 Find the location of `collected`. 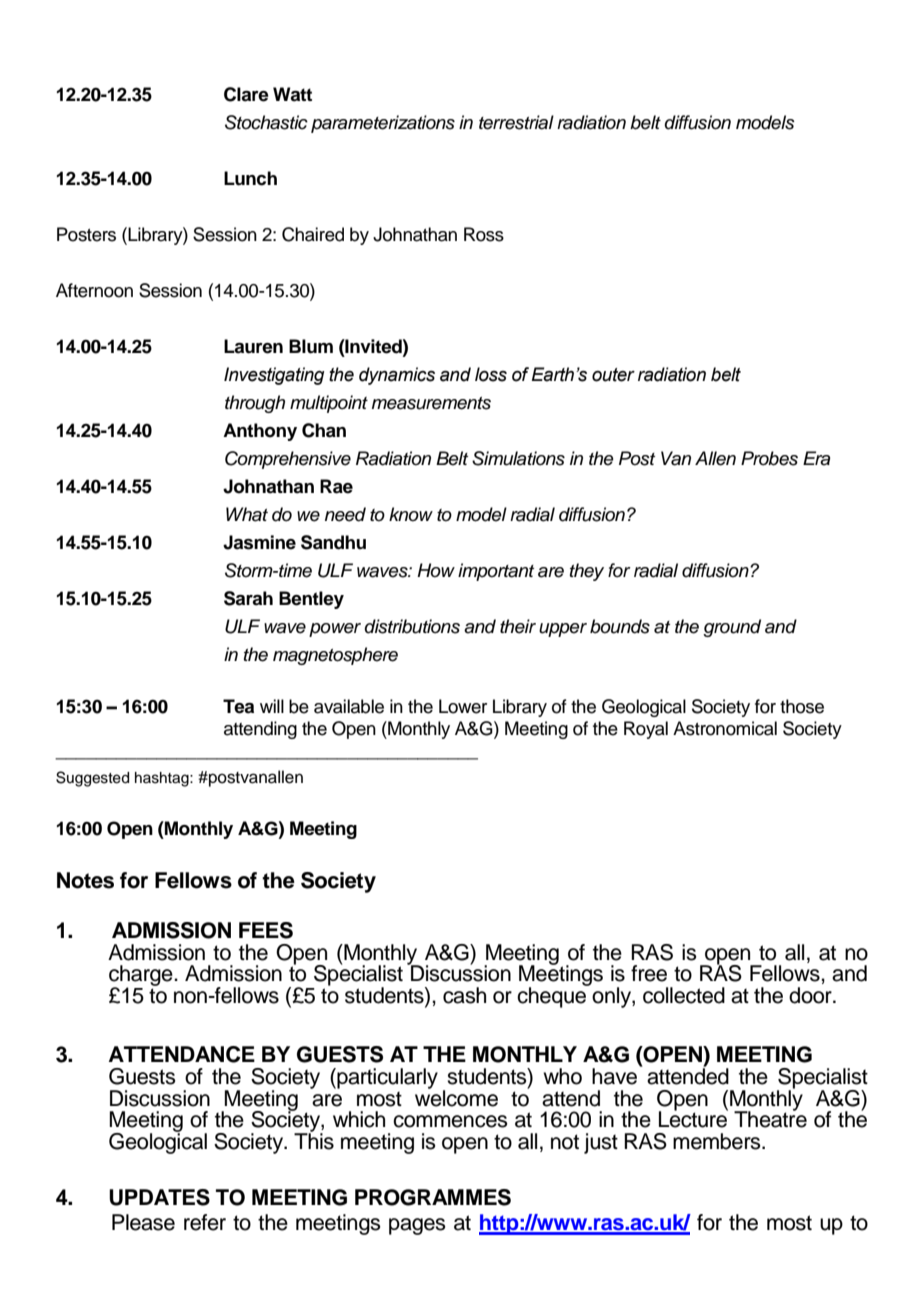

collected is located at coordinates (684, 995).
